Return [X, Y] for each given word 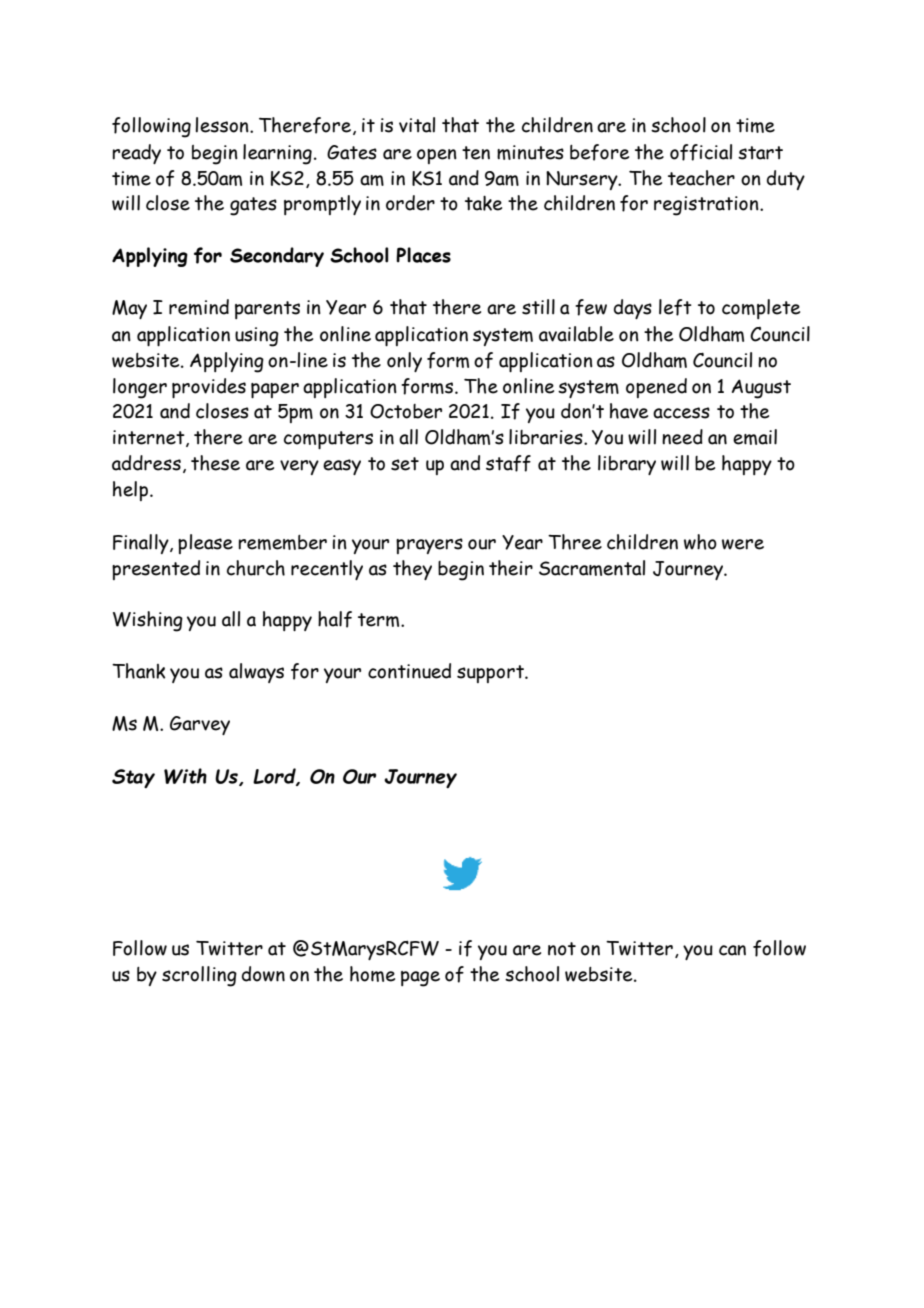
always [256, 673]
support [491, 674]
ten [476, 153]
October [406, 411]
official [701, 152]
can [732, 950]
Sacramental [592, 568]
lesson [223, 125]
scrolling [199, 976]
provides [209, 388]
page [420, 979]
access [681, 413]
